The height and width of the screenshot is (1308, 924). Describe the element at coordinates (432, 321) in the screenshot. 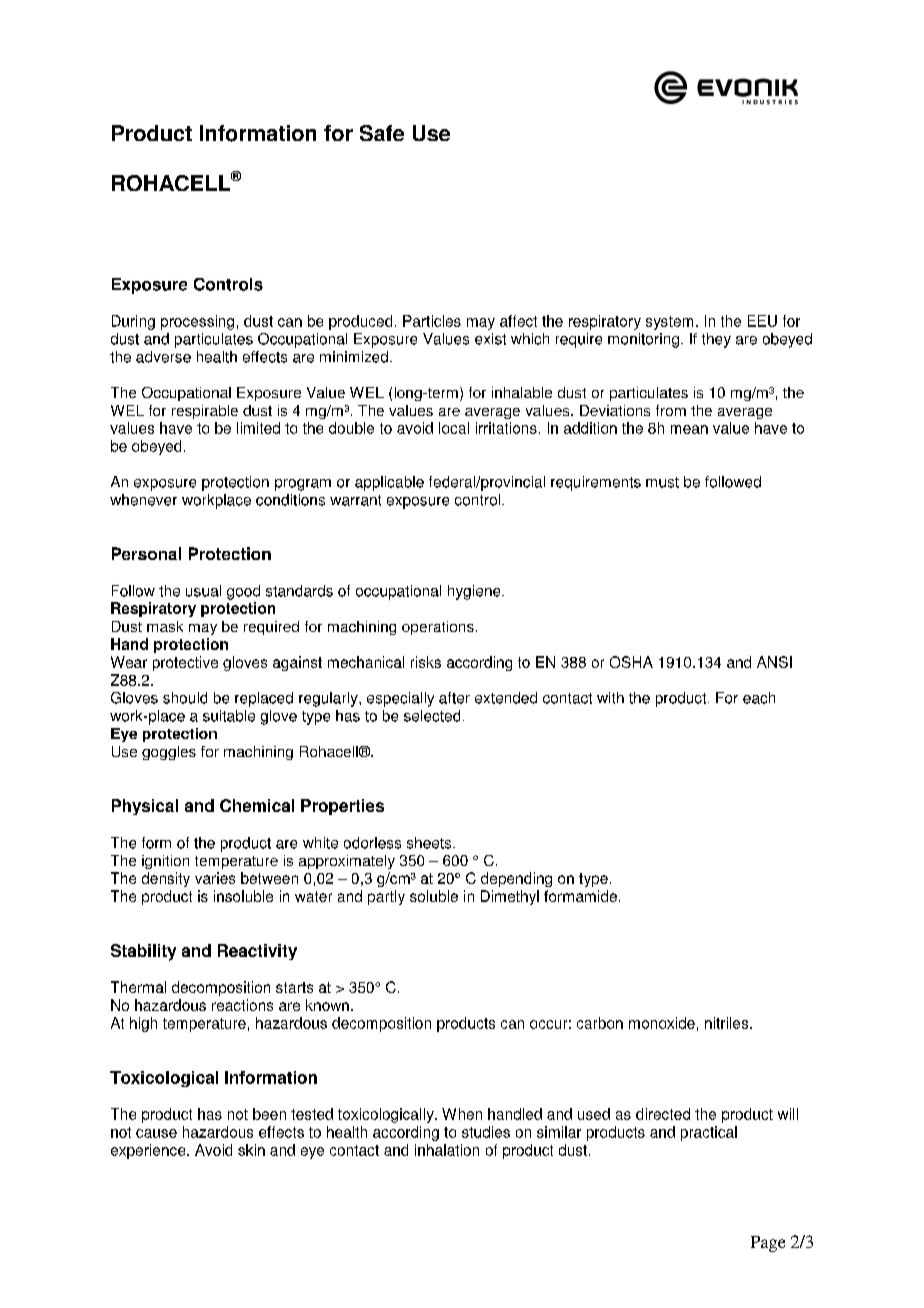

I see `Particles` at that location.
